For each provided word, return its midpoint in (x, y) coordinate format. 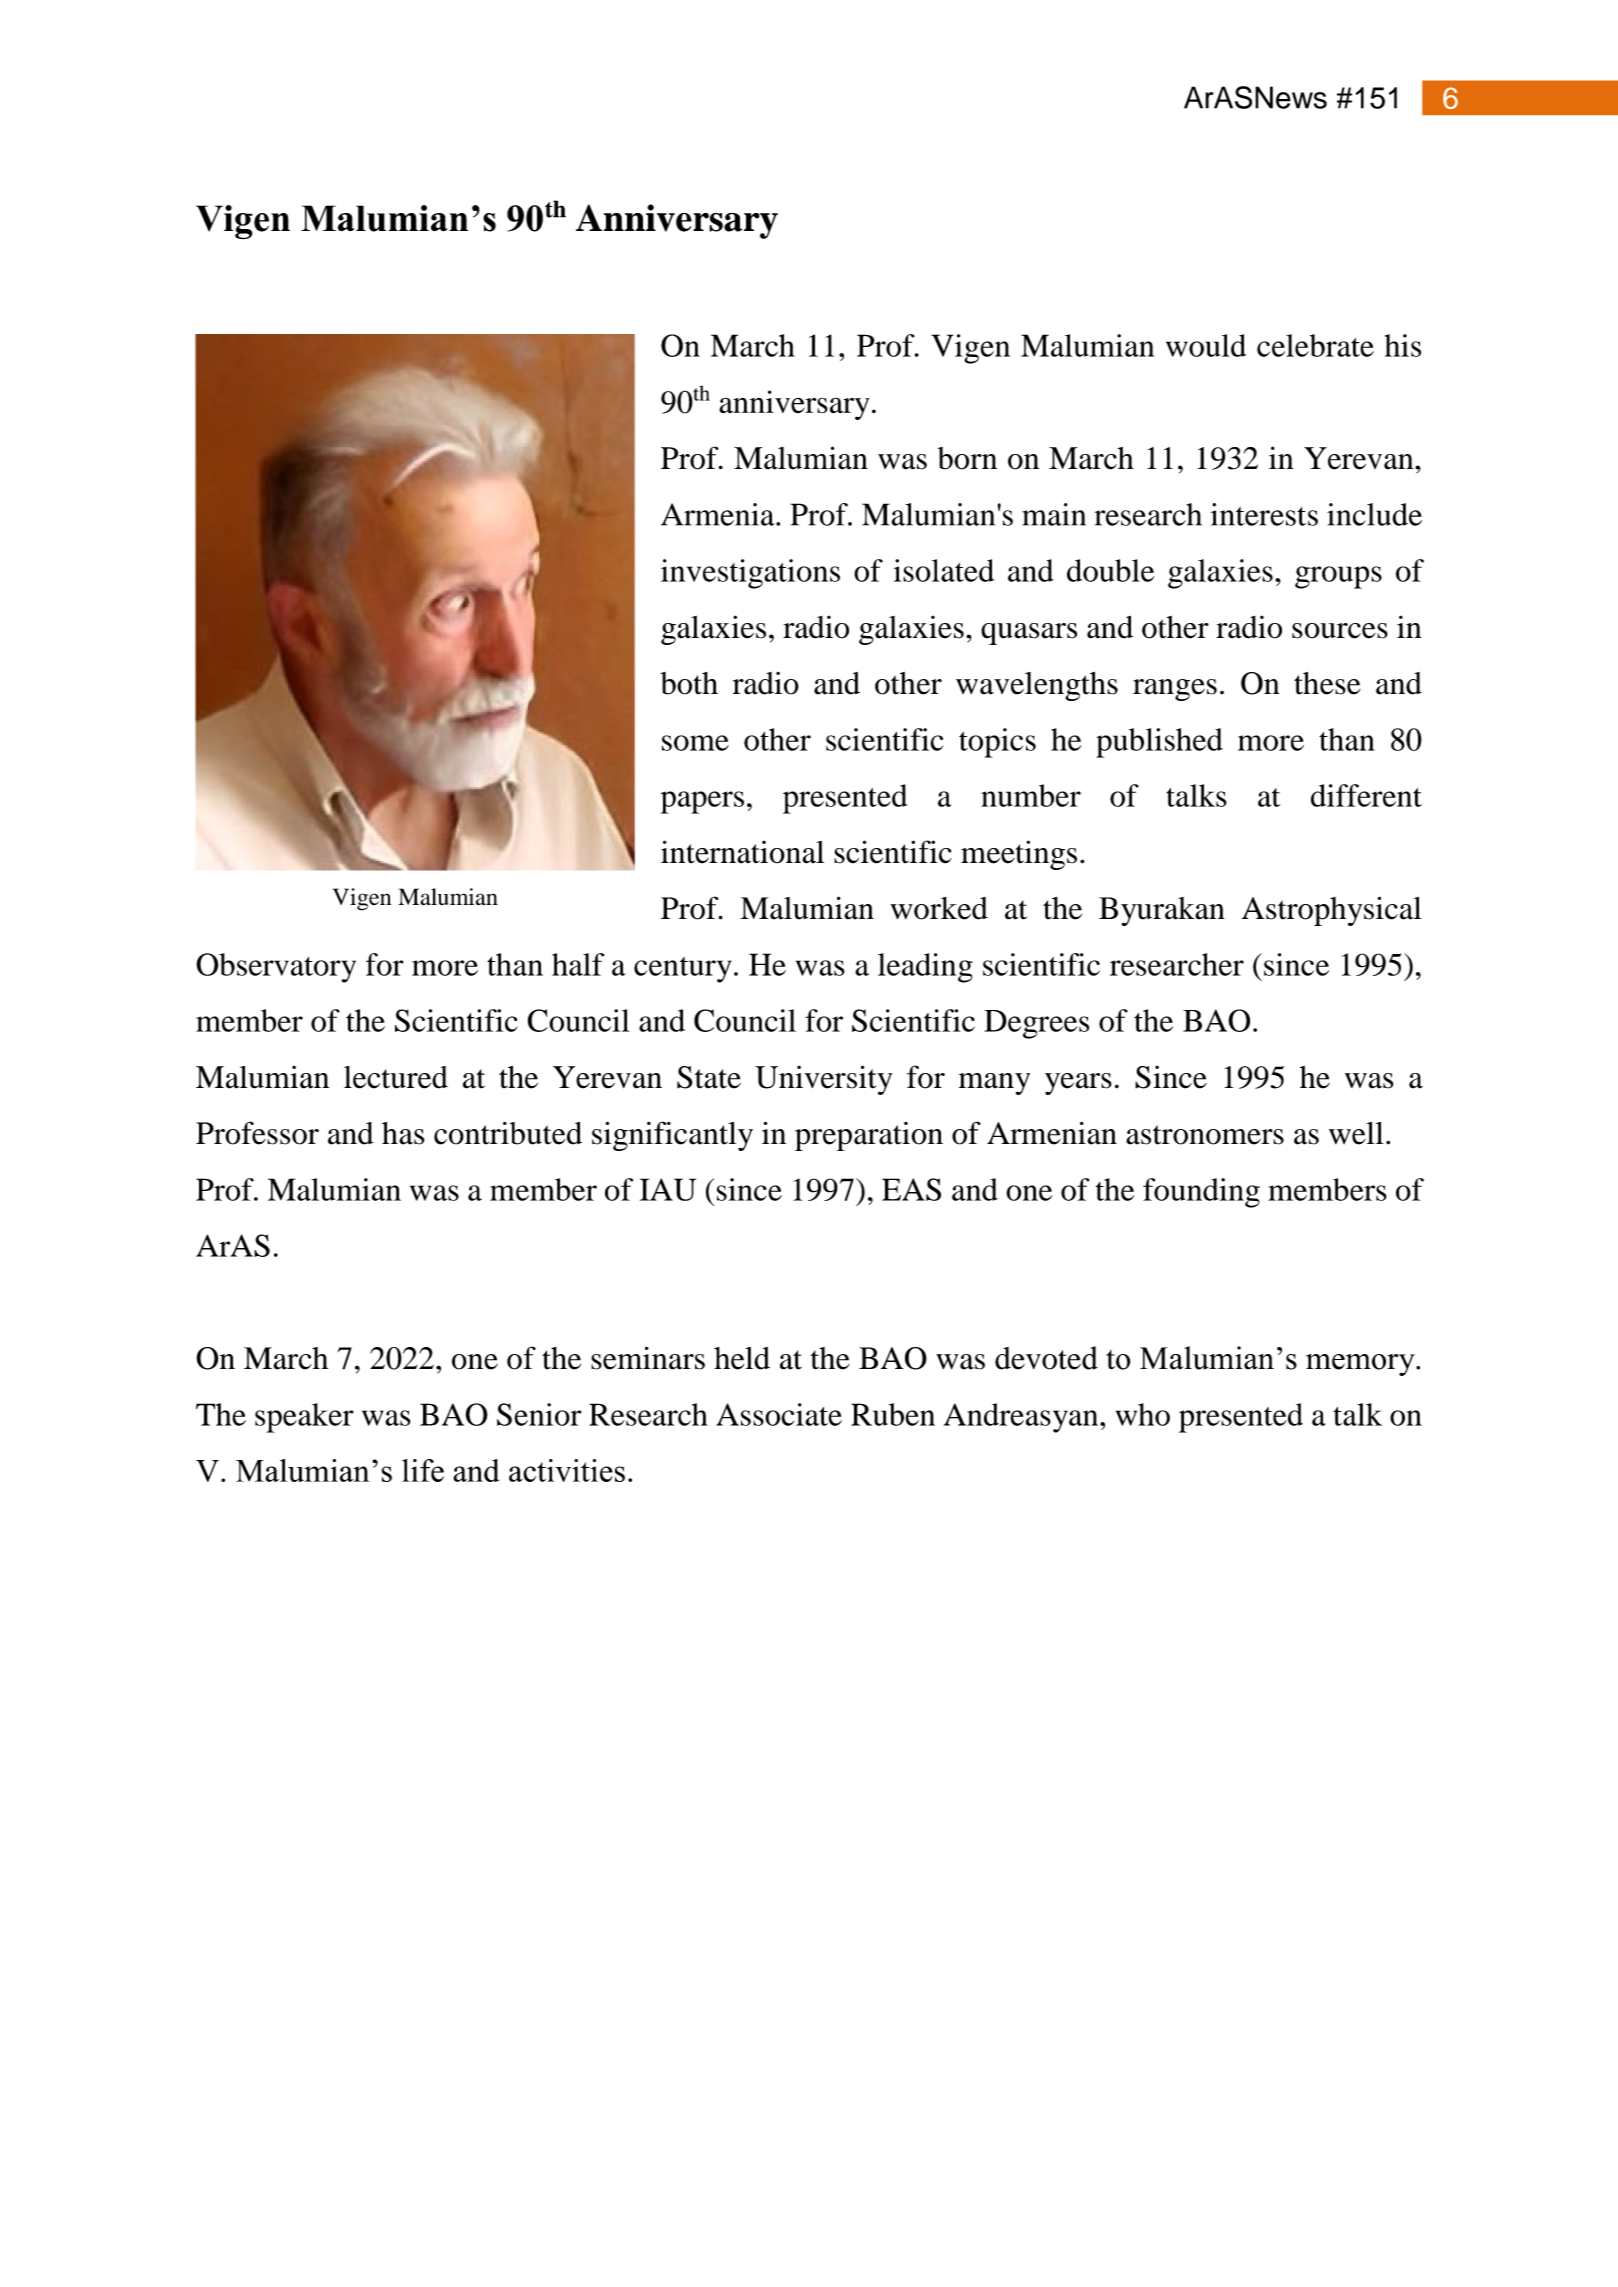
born (967, 458)
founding (1201, 1193)
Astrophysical (1332, 911)
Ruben (893, 1414)
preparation (869, 1136)
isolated (944, 570)
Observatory (276, 968)
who (1143, 1414)
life (423, 1470)
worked (939, 908)
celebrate (1315, 345)
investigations (750, 574)
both (689, 683)
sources (1340, 631)
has (403, 1133)
